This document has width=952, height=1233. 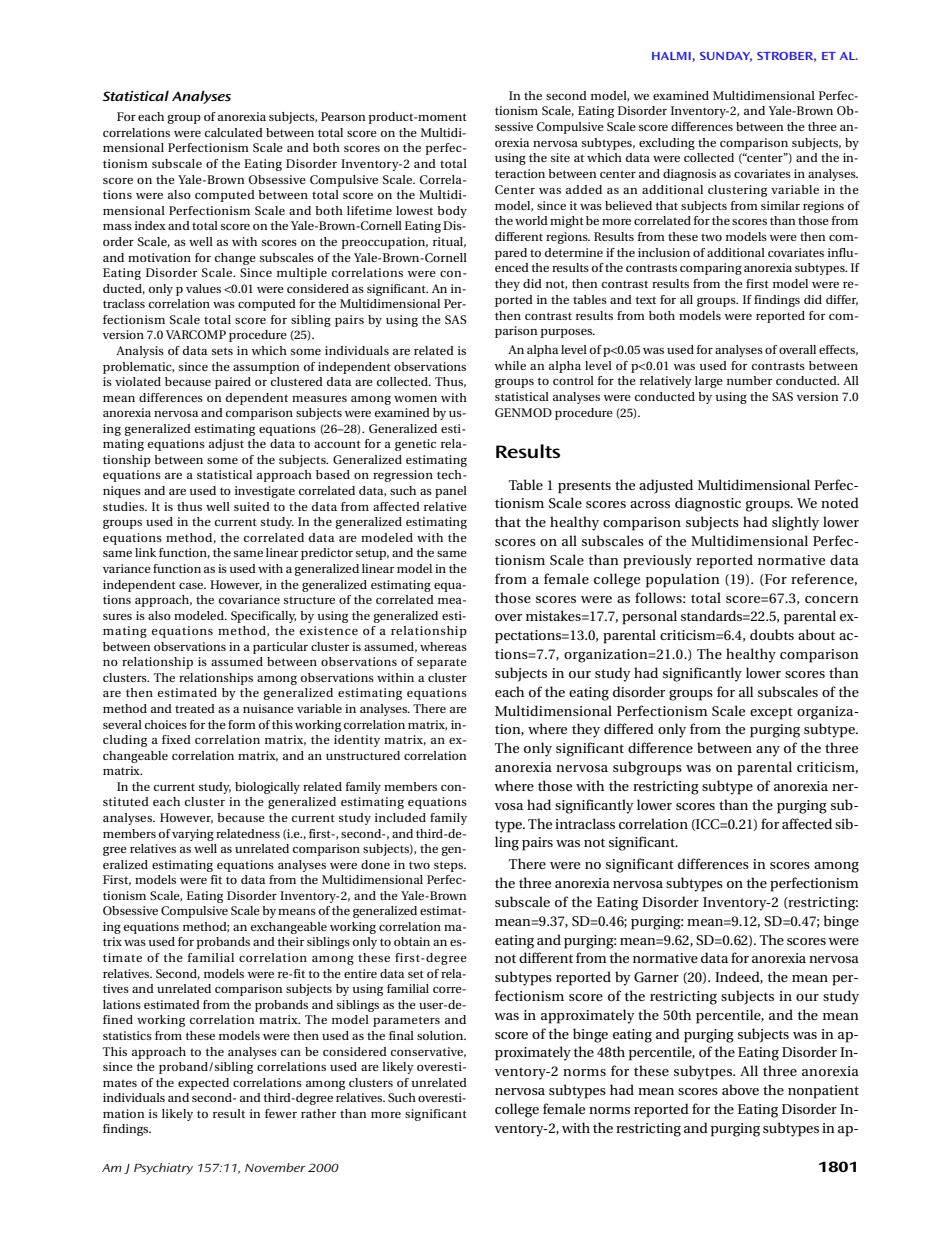 What do you see at coordinates (442, 663) in the document?
I see `separate` at bounding box center [442, 663].
